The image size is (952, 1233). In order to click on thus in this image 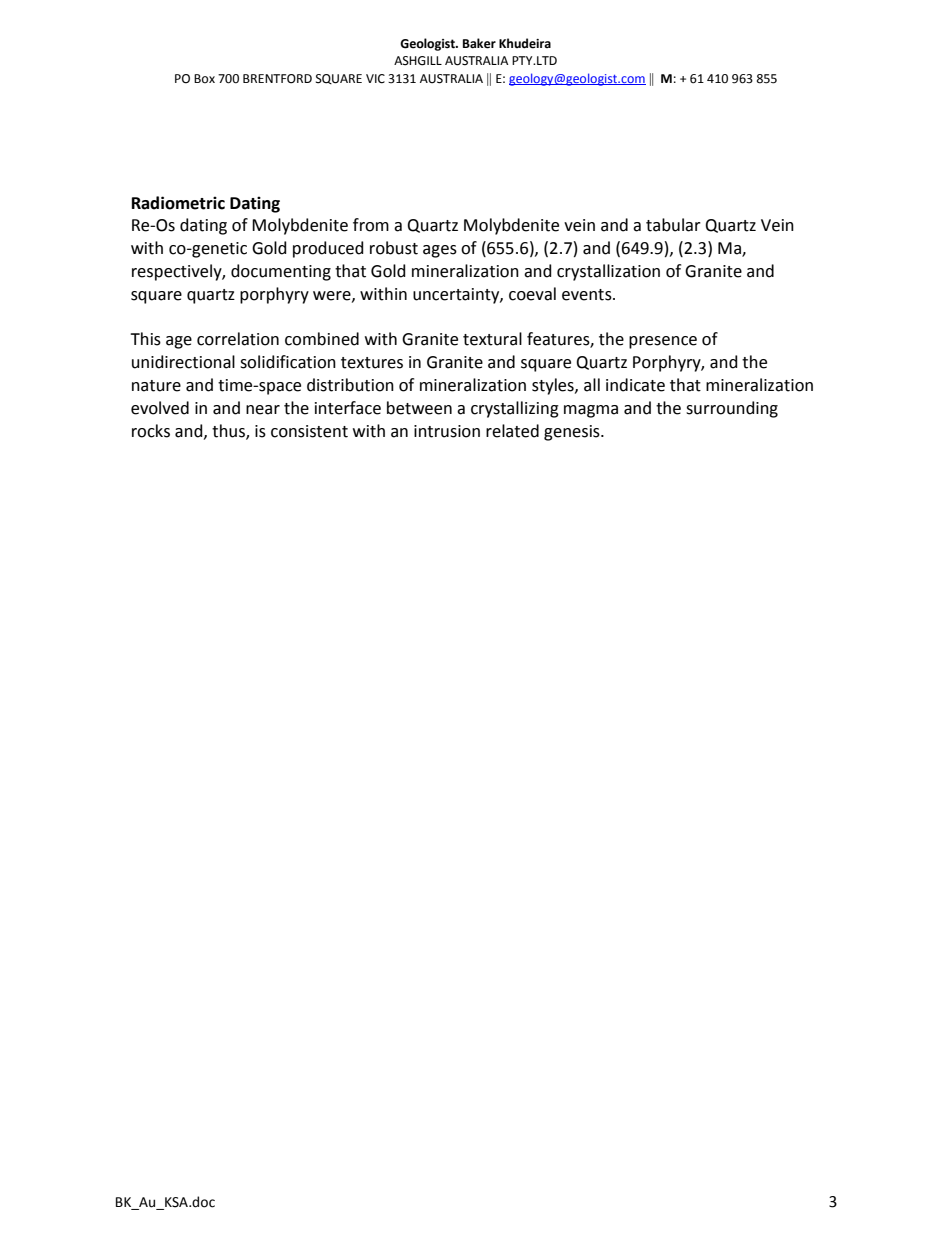, I will do `click(229, 431)`.
